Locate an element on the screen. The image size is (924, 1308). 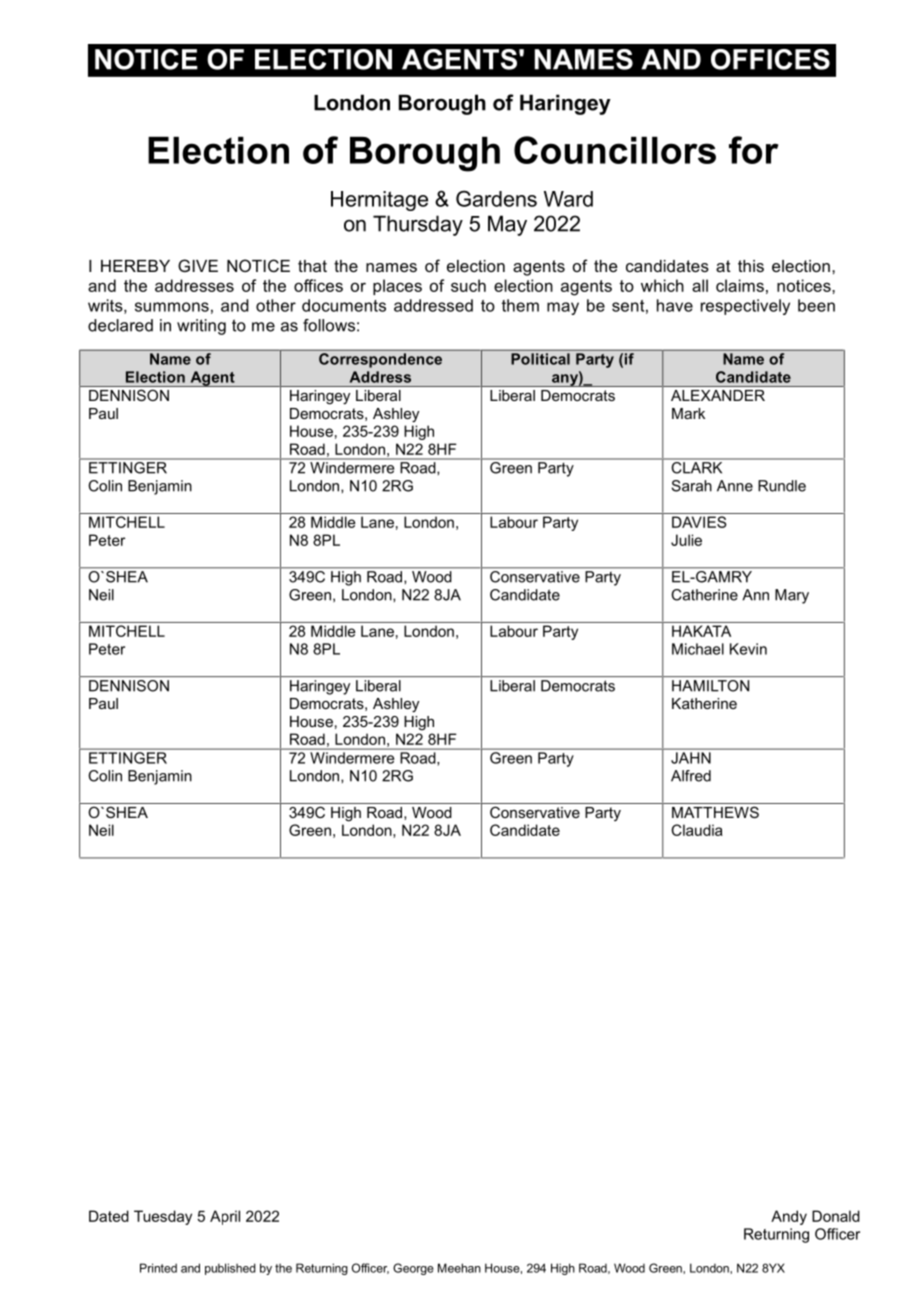
Alfred is located at coordinates (691, 776).
